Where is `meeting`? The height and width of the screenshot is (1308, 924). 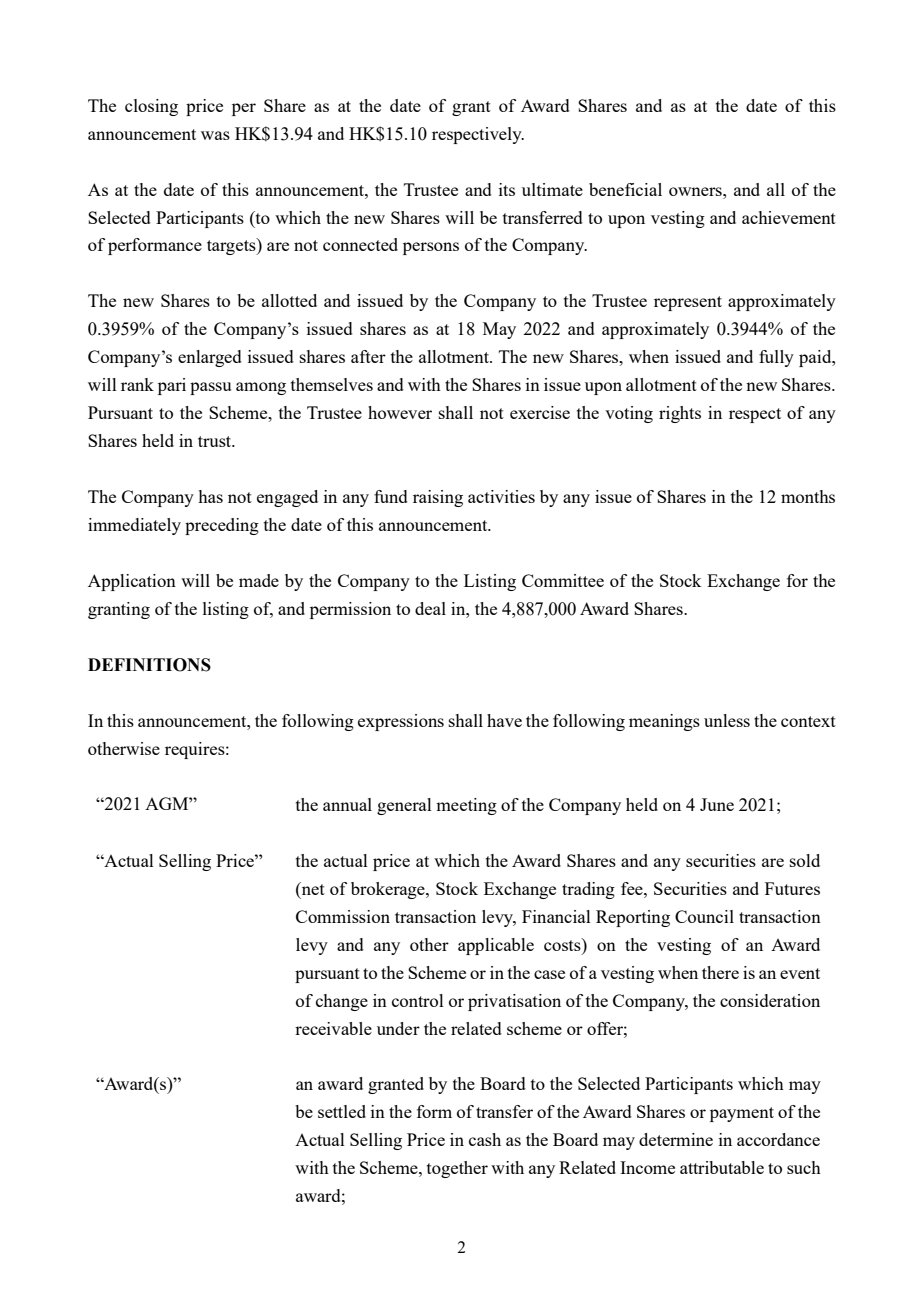 meeting is located at coordinates (466, 806).
